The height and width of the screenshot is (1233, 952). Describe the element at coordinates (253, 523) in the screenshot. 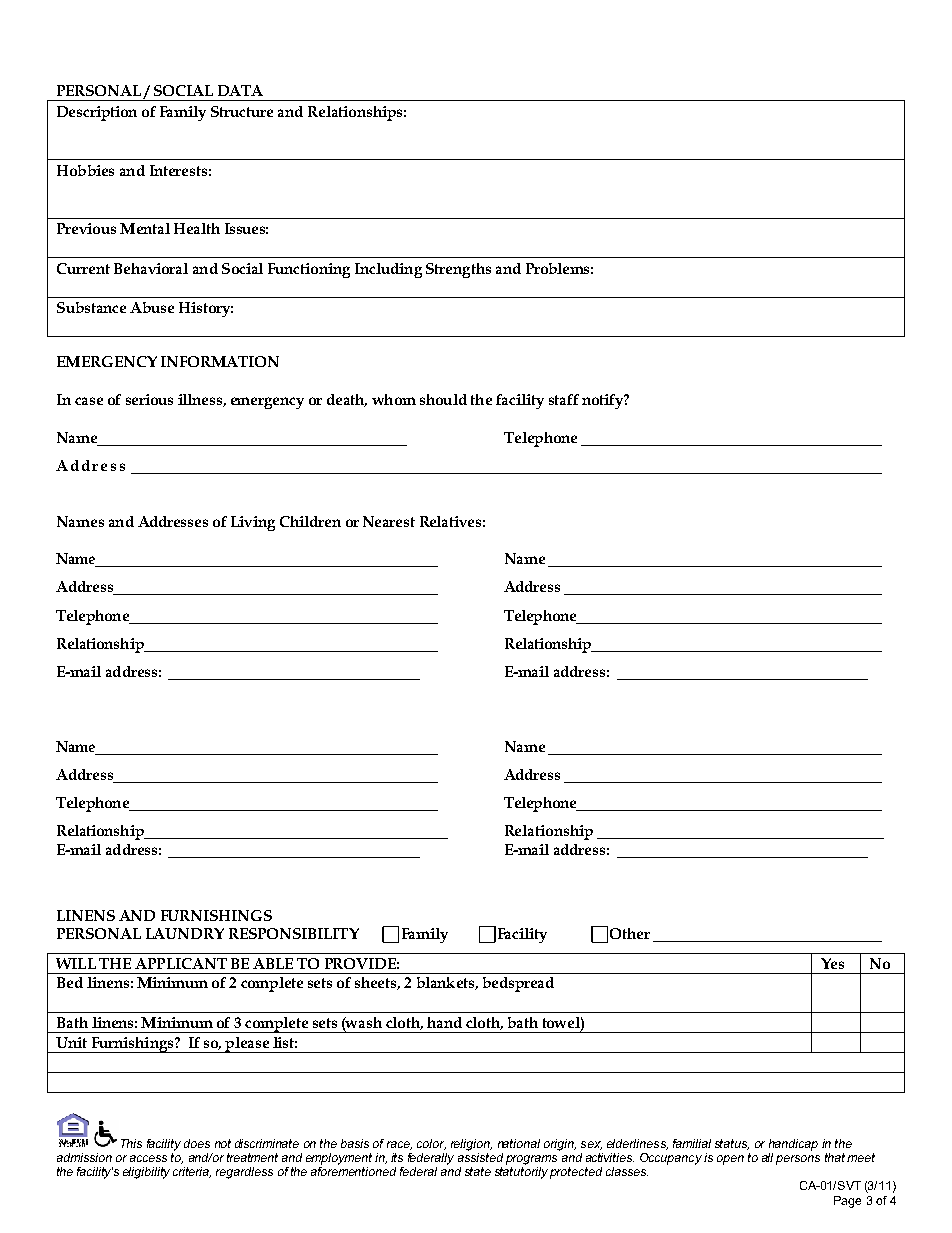

I see `Living` at that location.
